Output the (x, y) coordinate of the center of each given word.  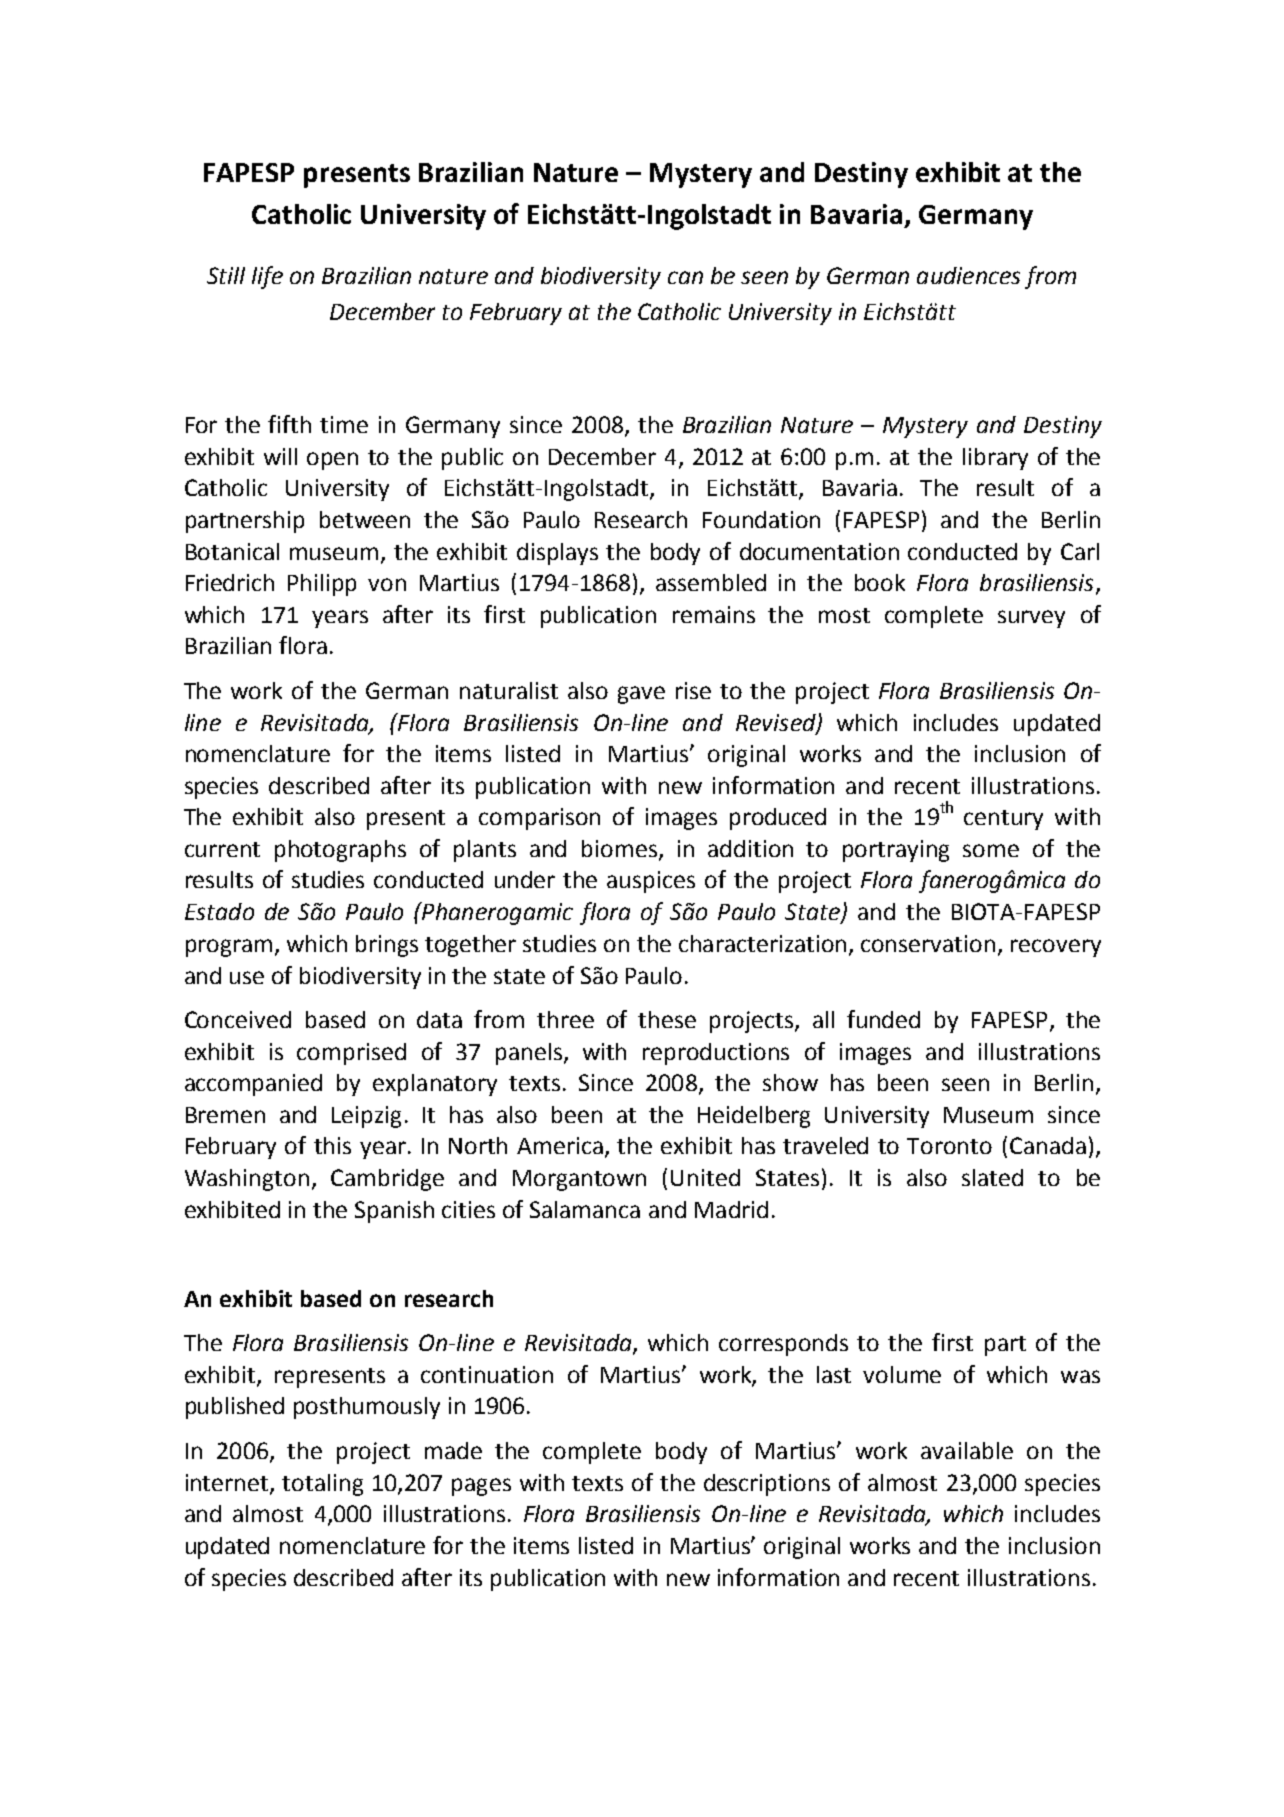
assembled (711, 582)
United (705, 1177)
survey (1031, 619)
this (332, 1145)
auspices (651, 882)
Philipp (322, 585)
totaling (322, 1485)
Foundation (761, 519)
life (267, 277)
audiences (968, 275)
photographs (340, 851)
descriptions (767, 1485)
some (991, 850)
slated (992, 1177)
